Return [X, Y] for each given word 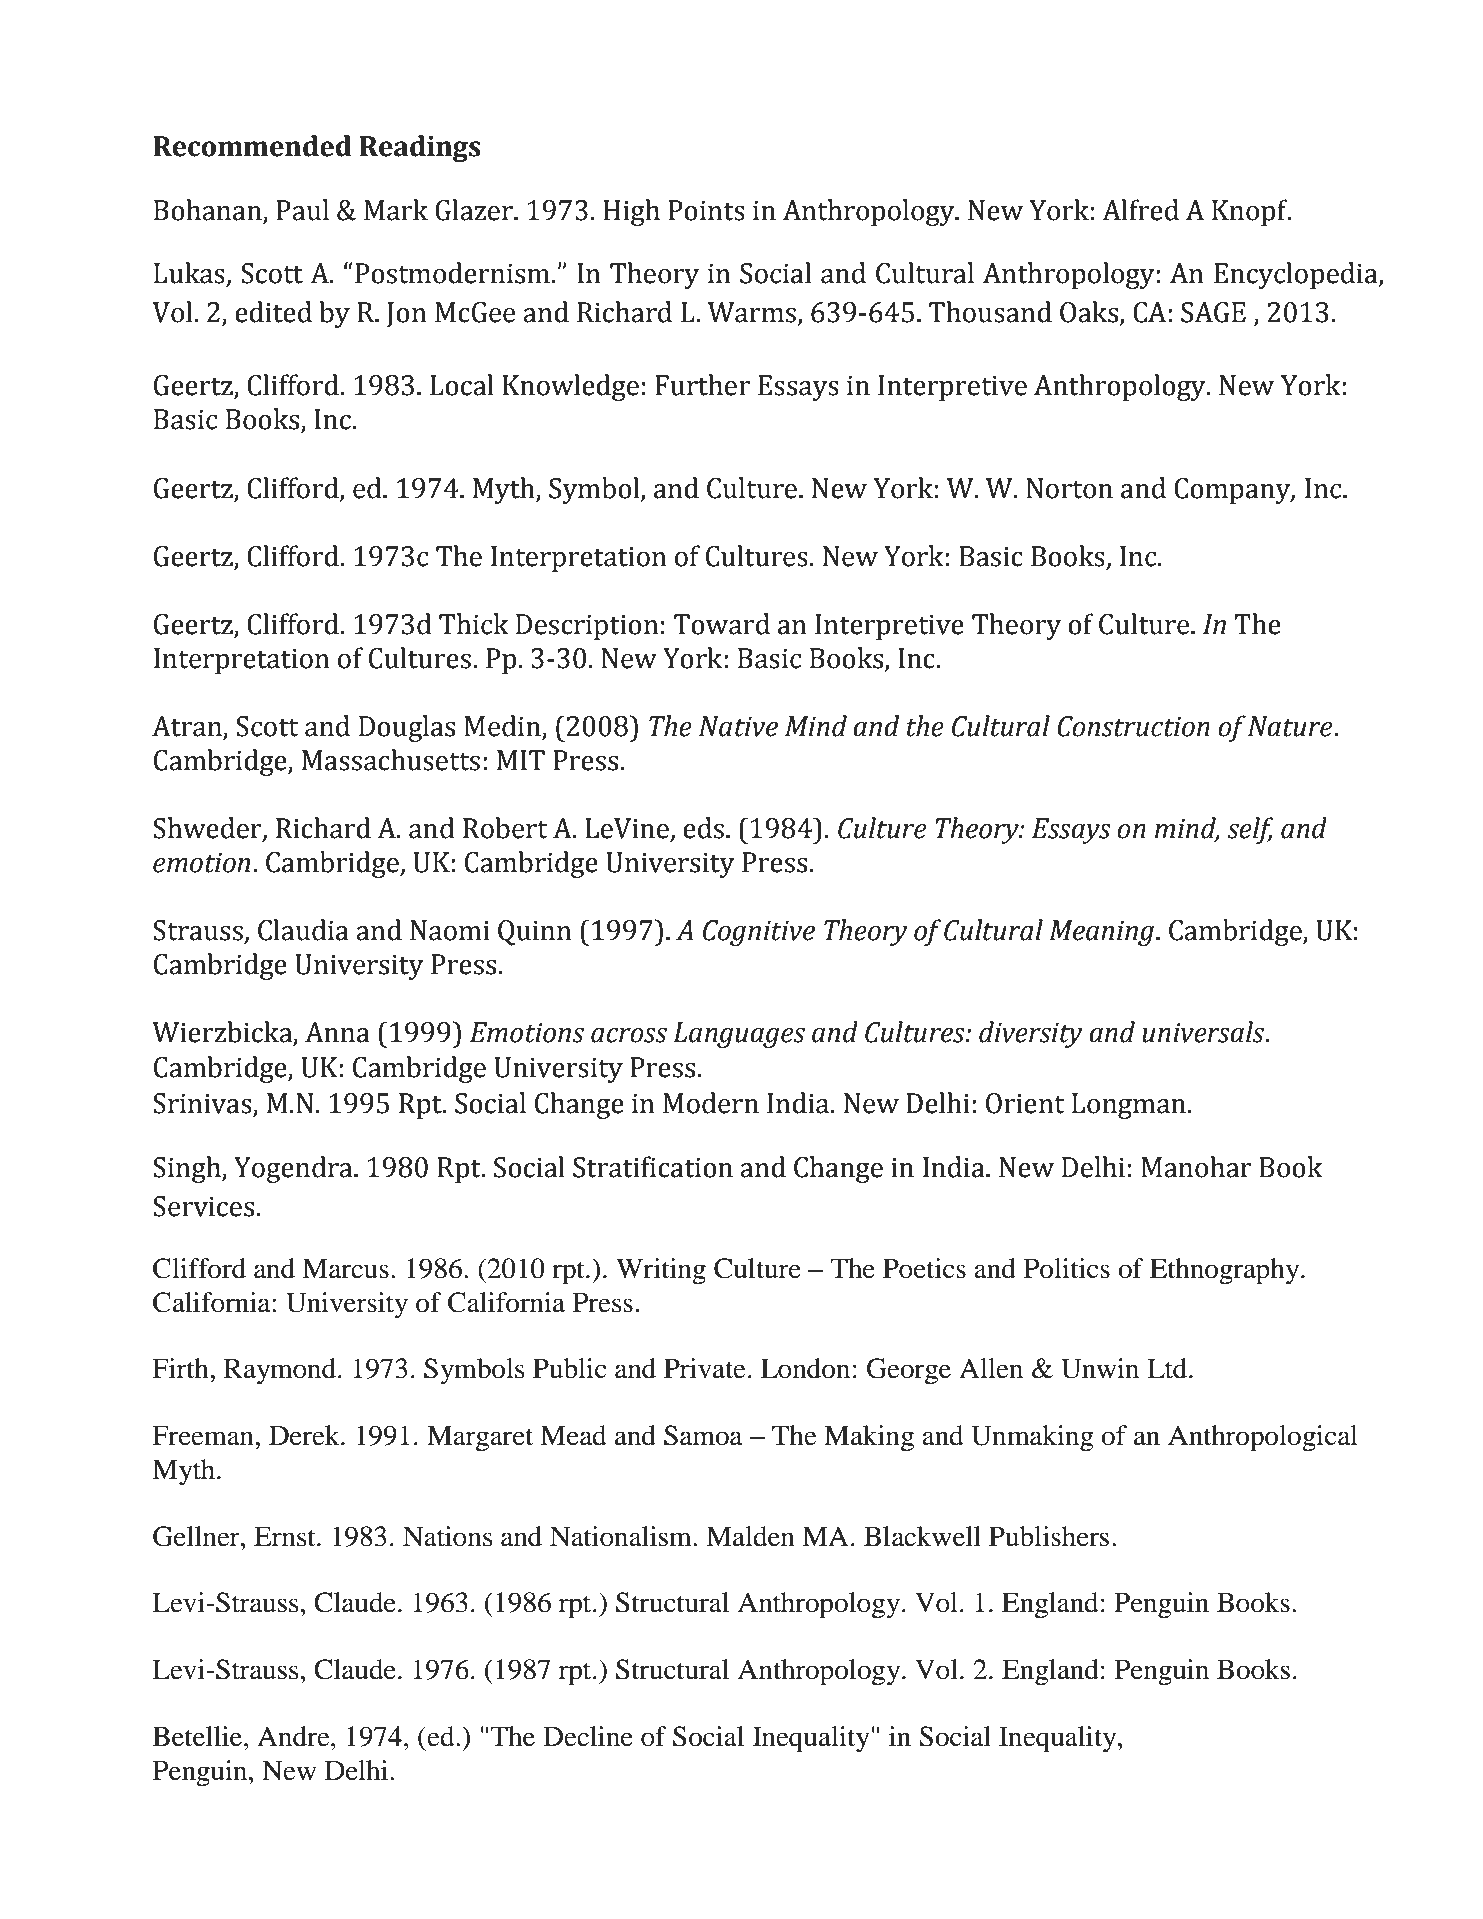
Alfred [1140, 210]
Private [705, 1368]
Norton [1069, 488]
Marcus [345, 1268]
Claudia [303, 930]
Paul [302, 210]
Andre [294, 1736]
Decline [588, 1736]
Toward [722, 624]
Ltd [1168, 1368]
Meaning [1101, 933]
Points [706, 210]
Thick [474, 624]
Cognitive [759, 933]
